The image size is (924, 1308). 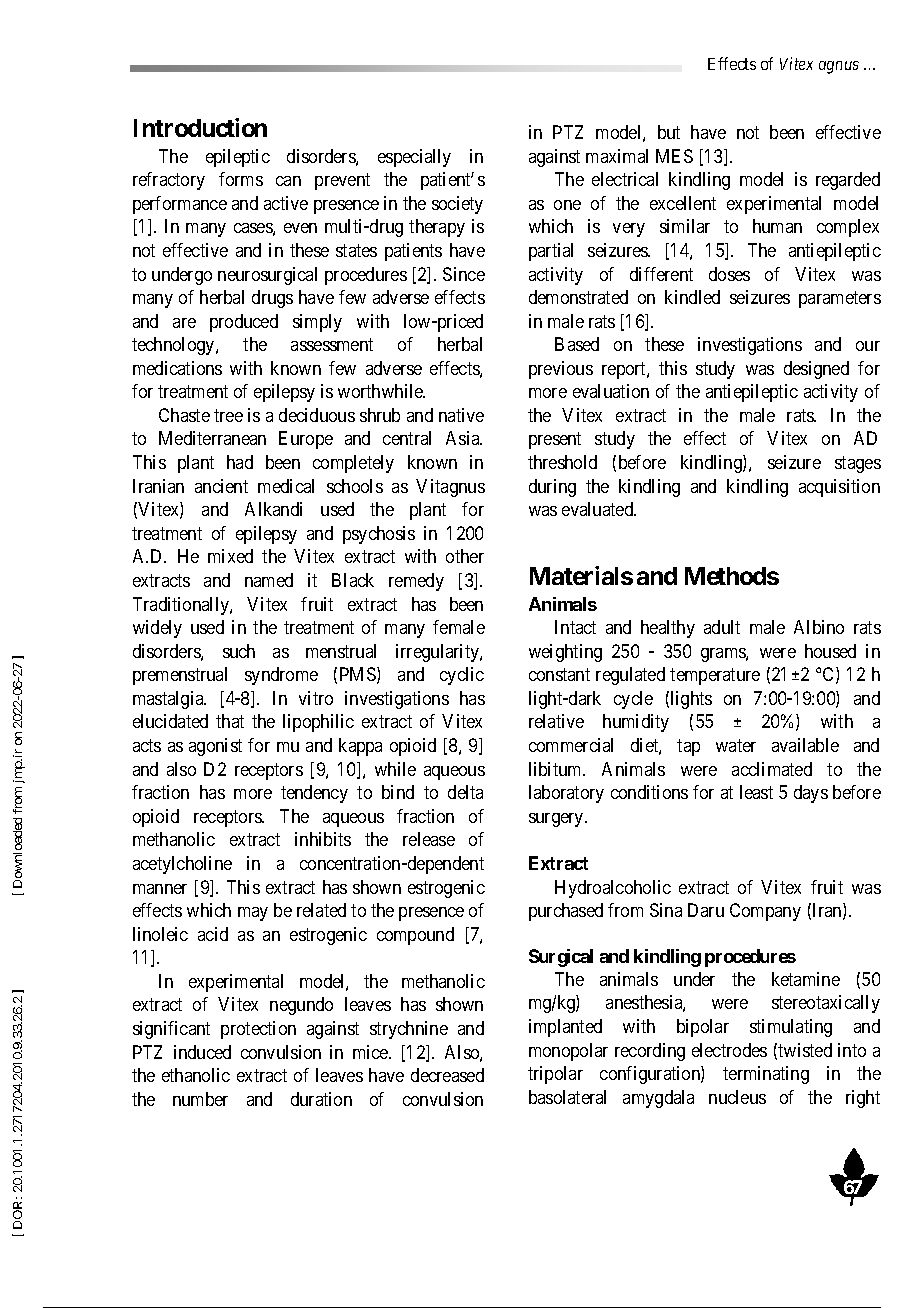 I want to click on induced, so click(x=202, y=1052).
